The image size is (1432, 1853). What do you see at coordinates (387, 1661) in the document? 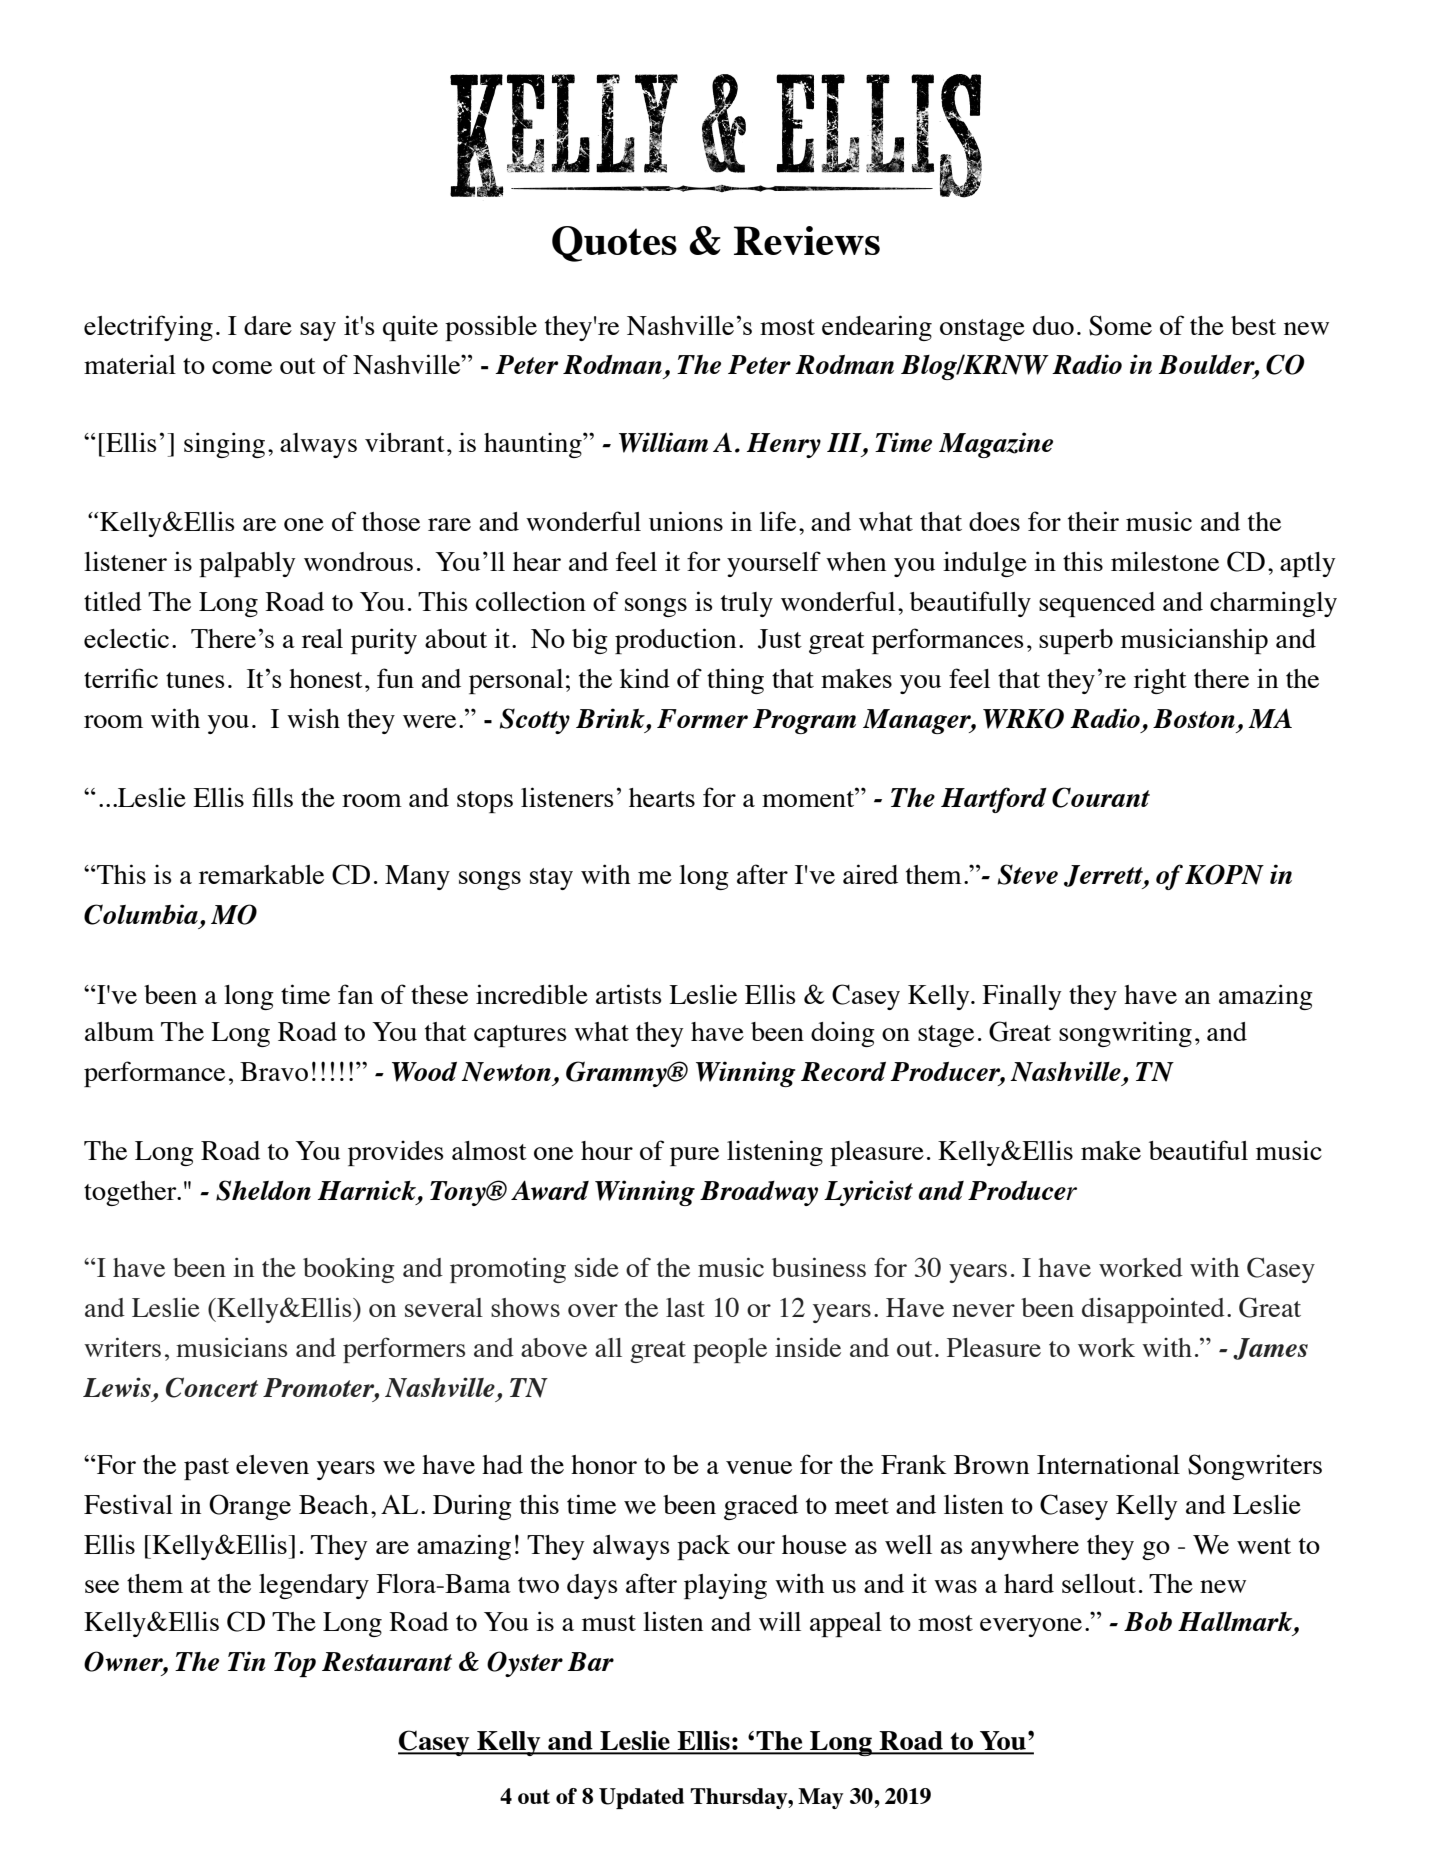
I see `Restaurant` at bounding box center [387, 1661].
